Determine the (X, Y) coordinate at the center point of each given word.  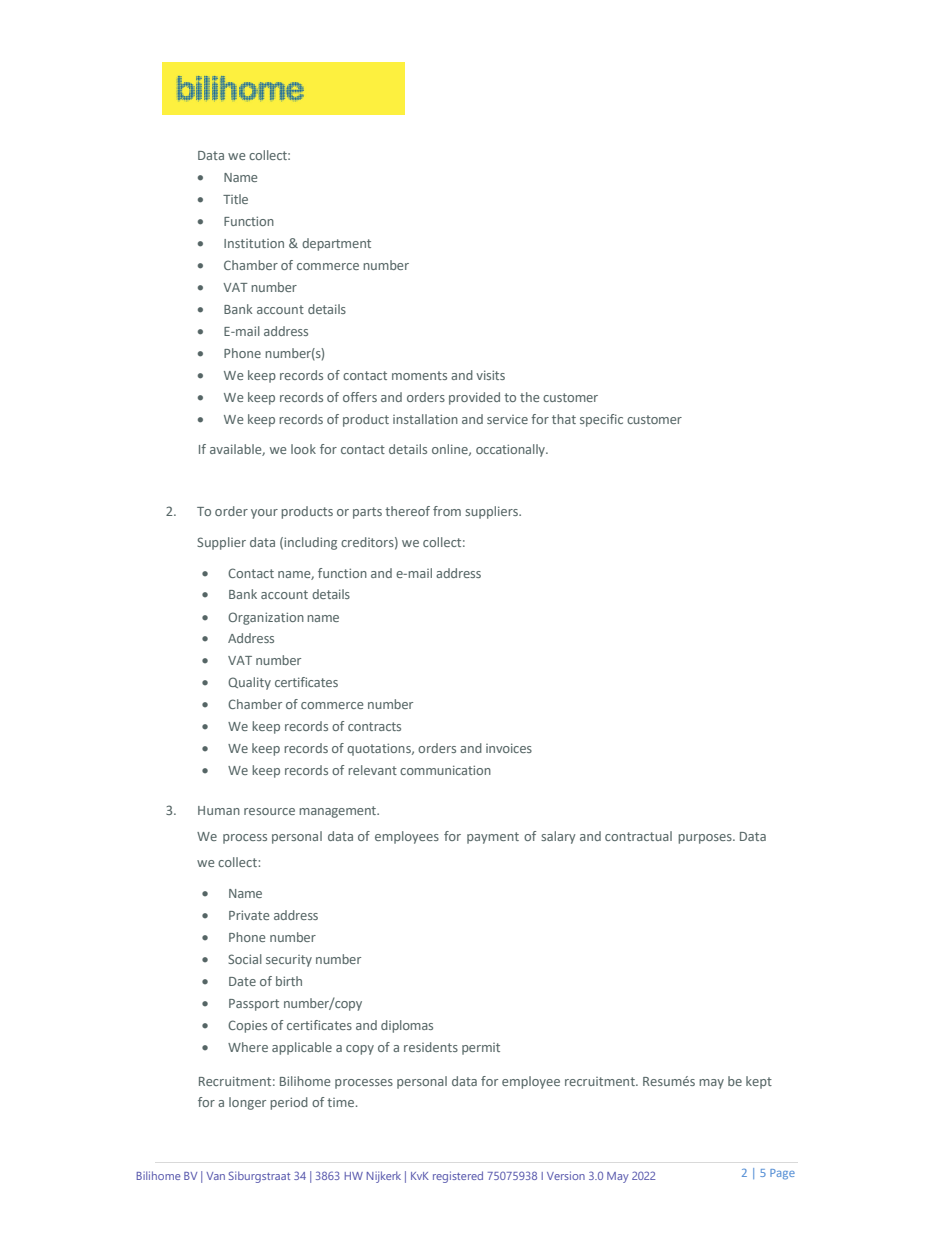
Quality (249, 683)
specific (601, 420)
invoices (509, 748)
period (289, 1103)
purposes (706, 839)
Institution (254, 243)
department (336, 244)
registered (458, 1177)
